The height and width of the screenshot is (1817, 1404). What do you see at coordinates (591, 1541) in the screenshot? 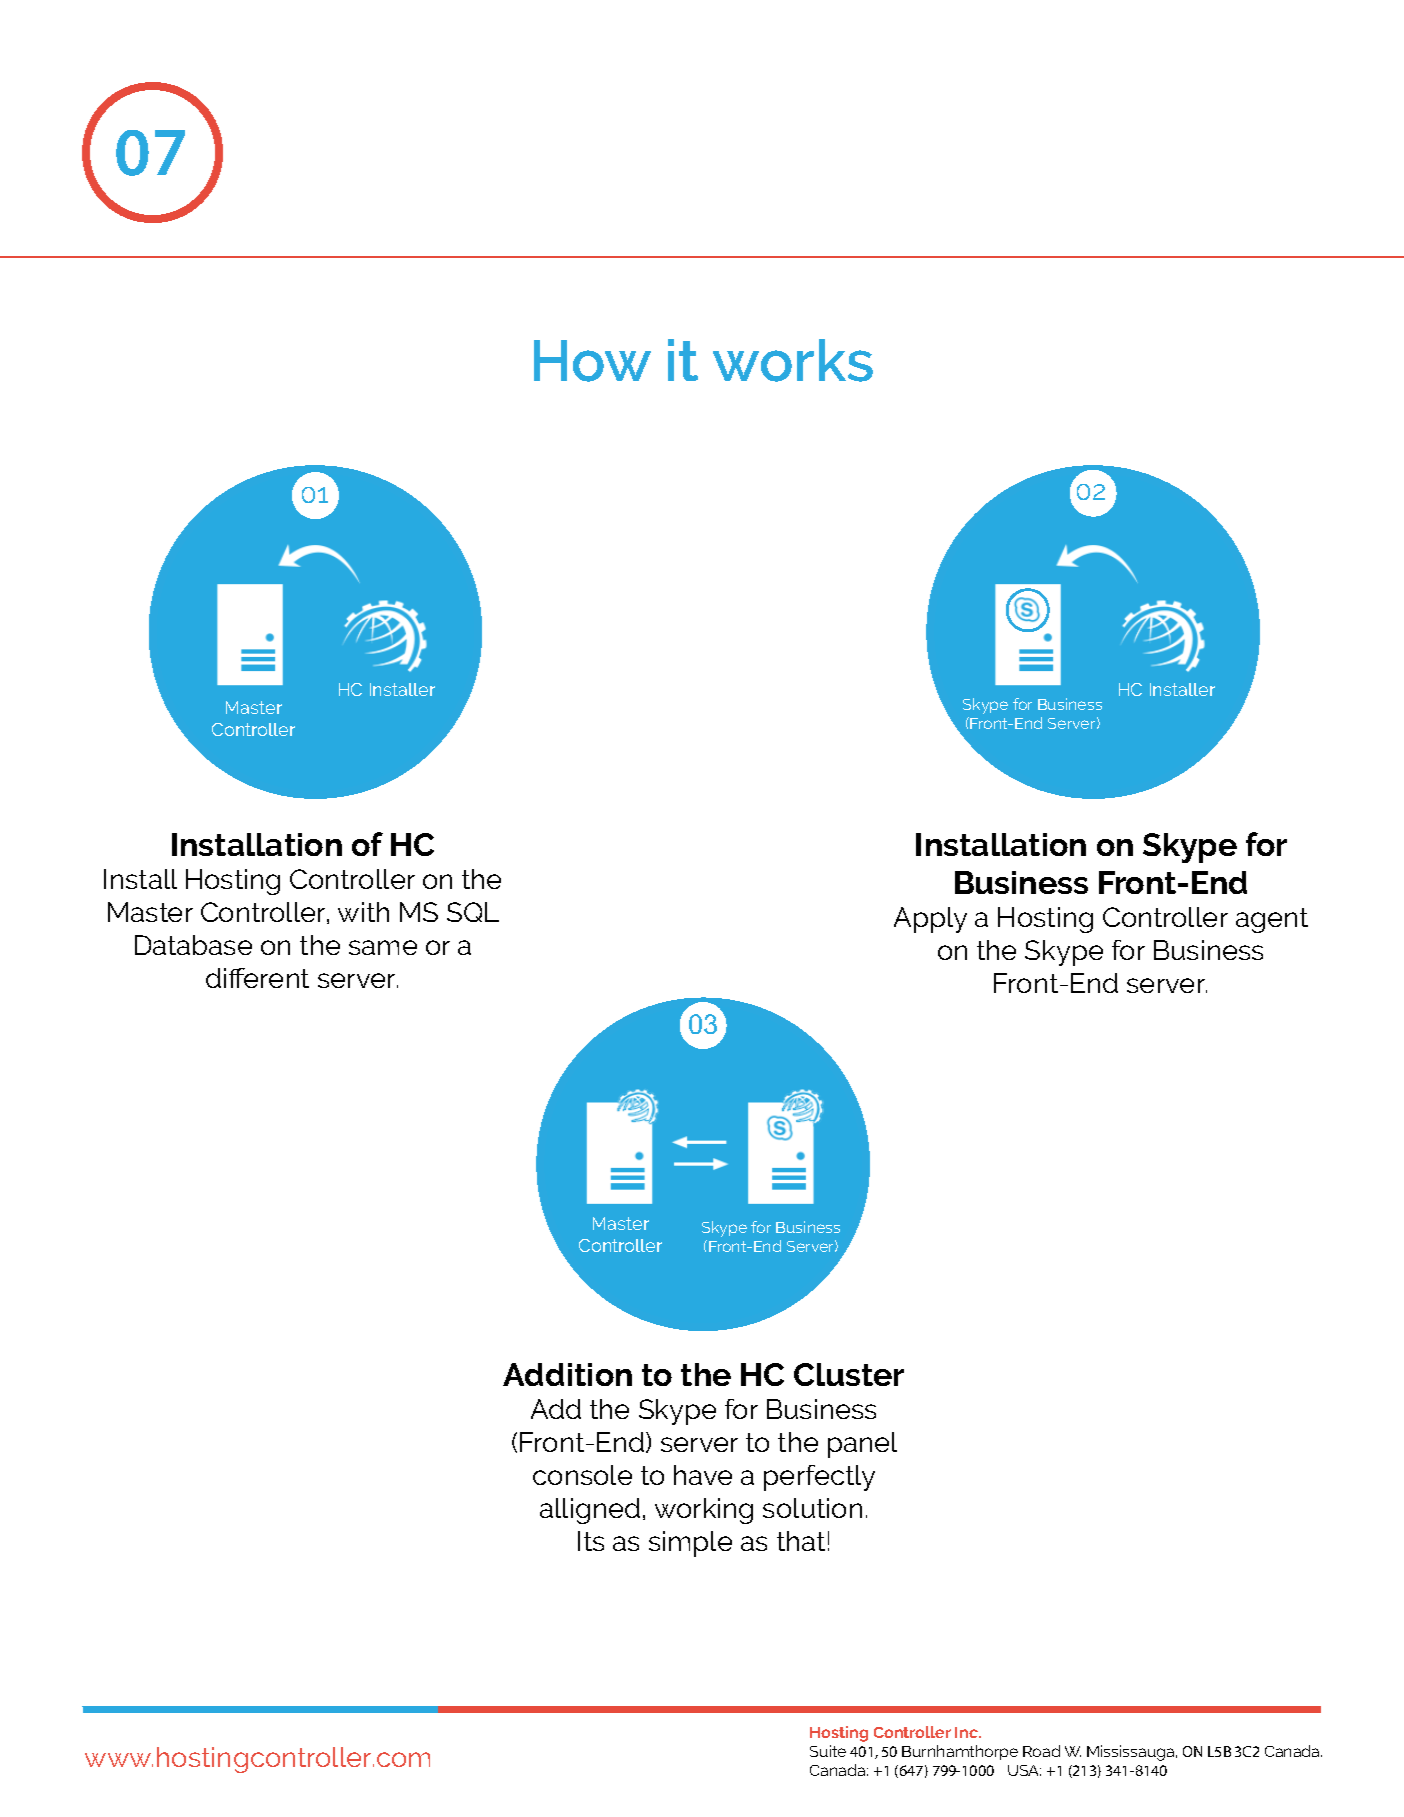
I see `Its` at bounding box center [591, 1541].
